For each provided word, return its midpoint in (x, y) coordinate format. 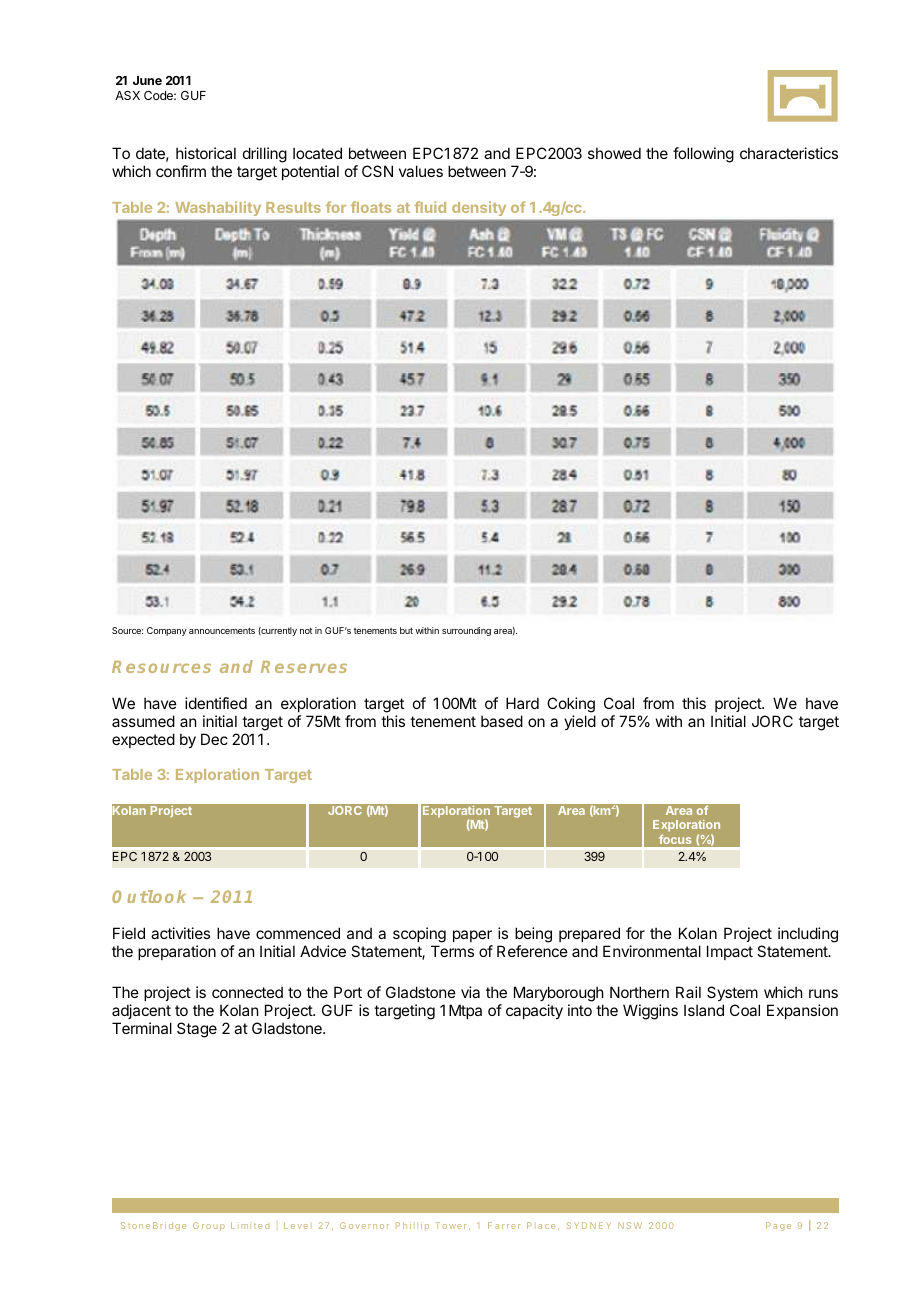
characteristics (789, 153)
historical (206, 153)
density (479, 209)
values (421, 171)
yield (580, 722)
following (703, 155)
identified (216, 703)
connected (247, 992)
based (502, 721)
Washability (218, 209)
